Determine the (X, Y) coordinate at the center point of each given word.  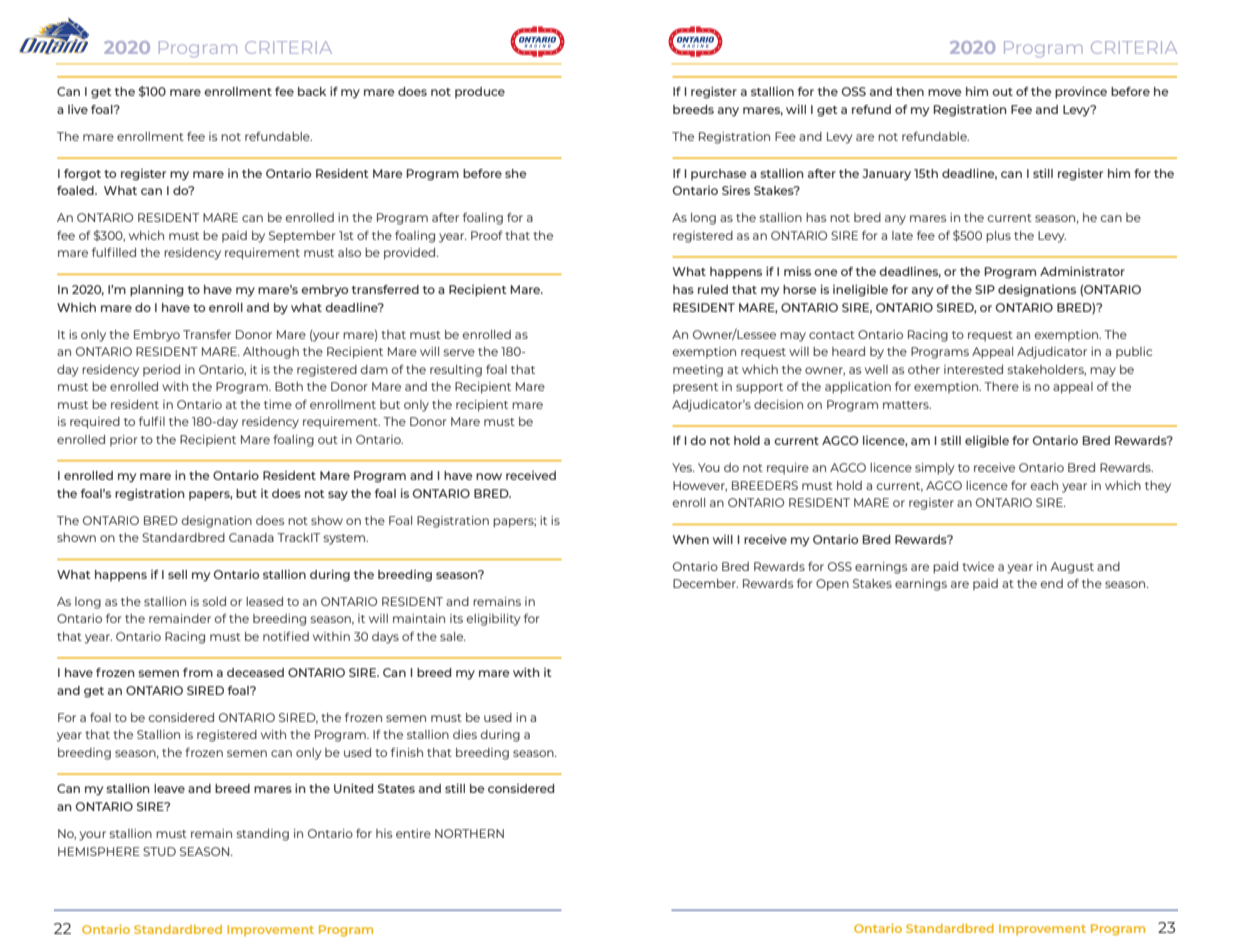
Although (271, 353)
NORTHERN (469, 833)
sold (214, 601)
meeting (698, 371)
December (705, 583)
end (1052, 583)
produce (480, 93)
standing (263, 835)
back (312, 91)
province (1081, 92)
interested (973, 369)
